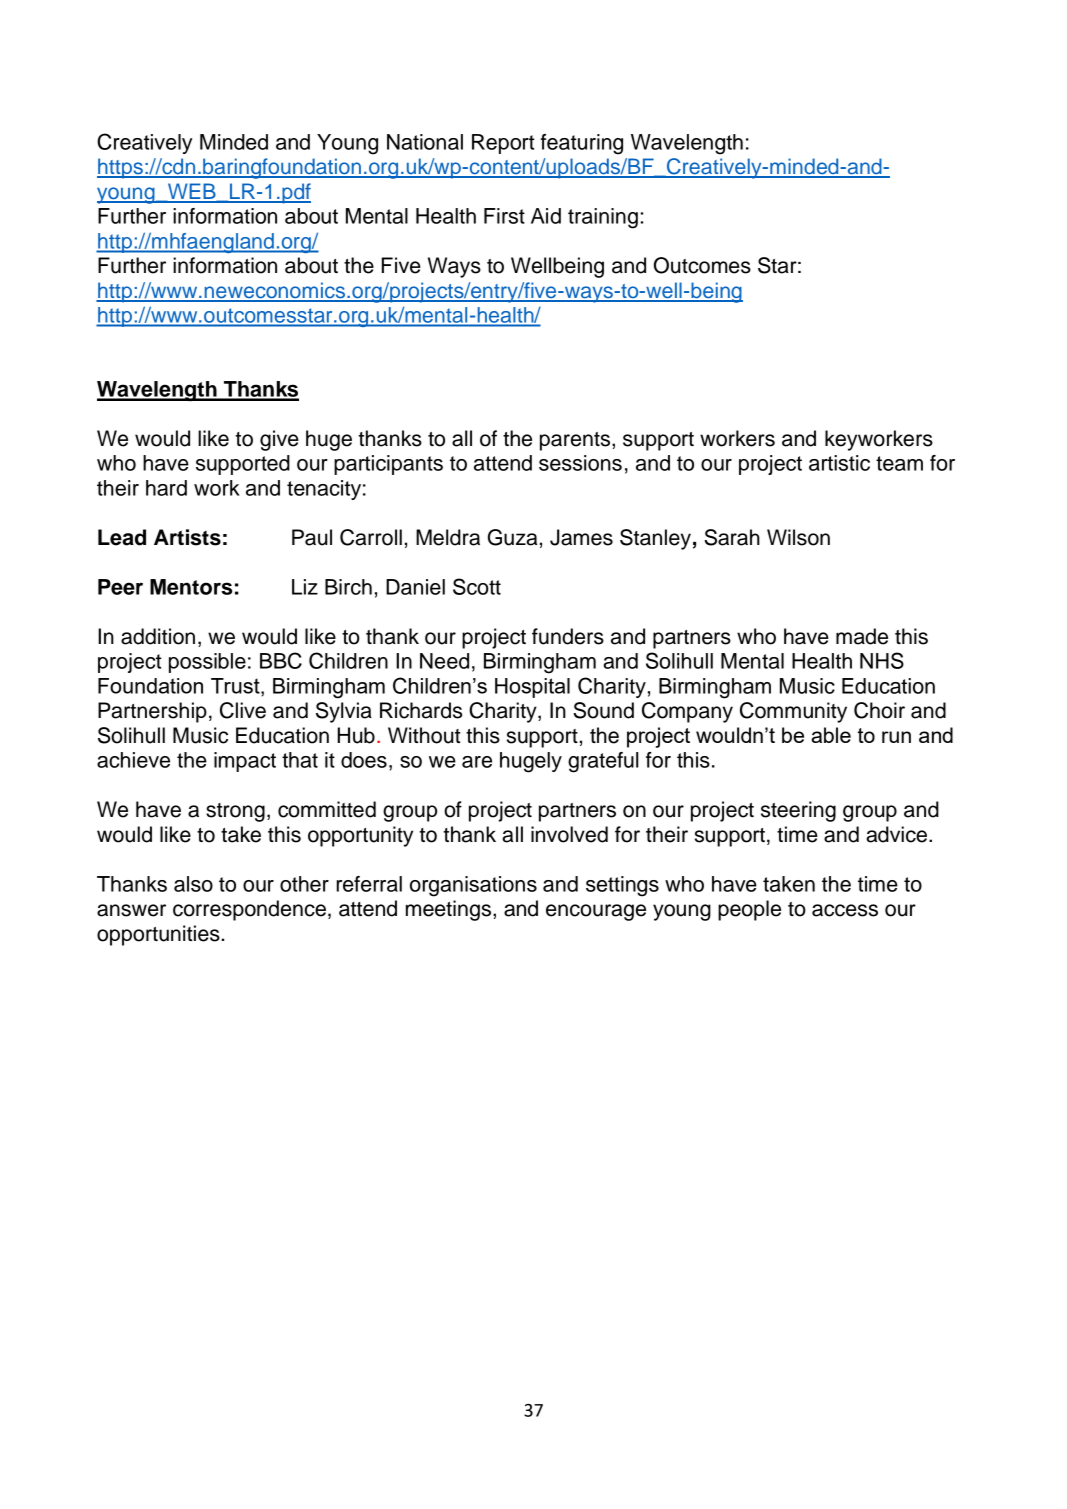 The height and width of the document is (1509, 1067). Describe the element at coordinates (503, 144) in the document. I see `Report` at that location.
